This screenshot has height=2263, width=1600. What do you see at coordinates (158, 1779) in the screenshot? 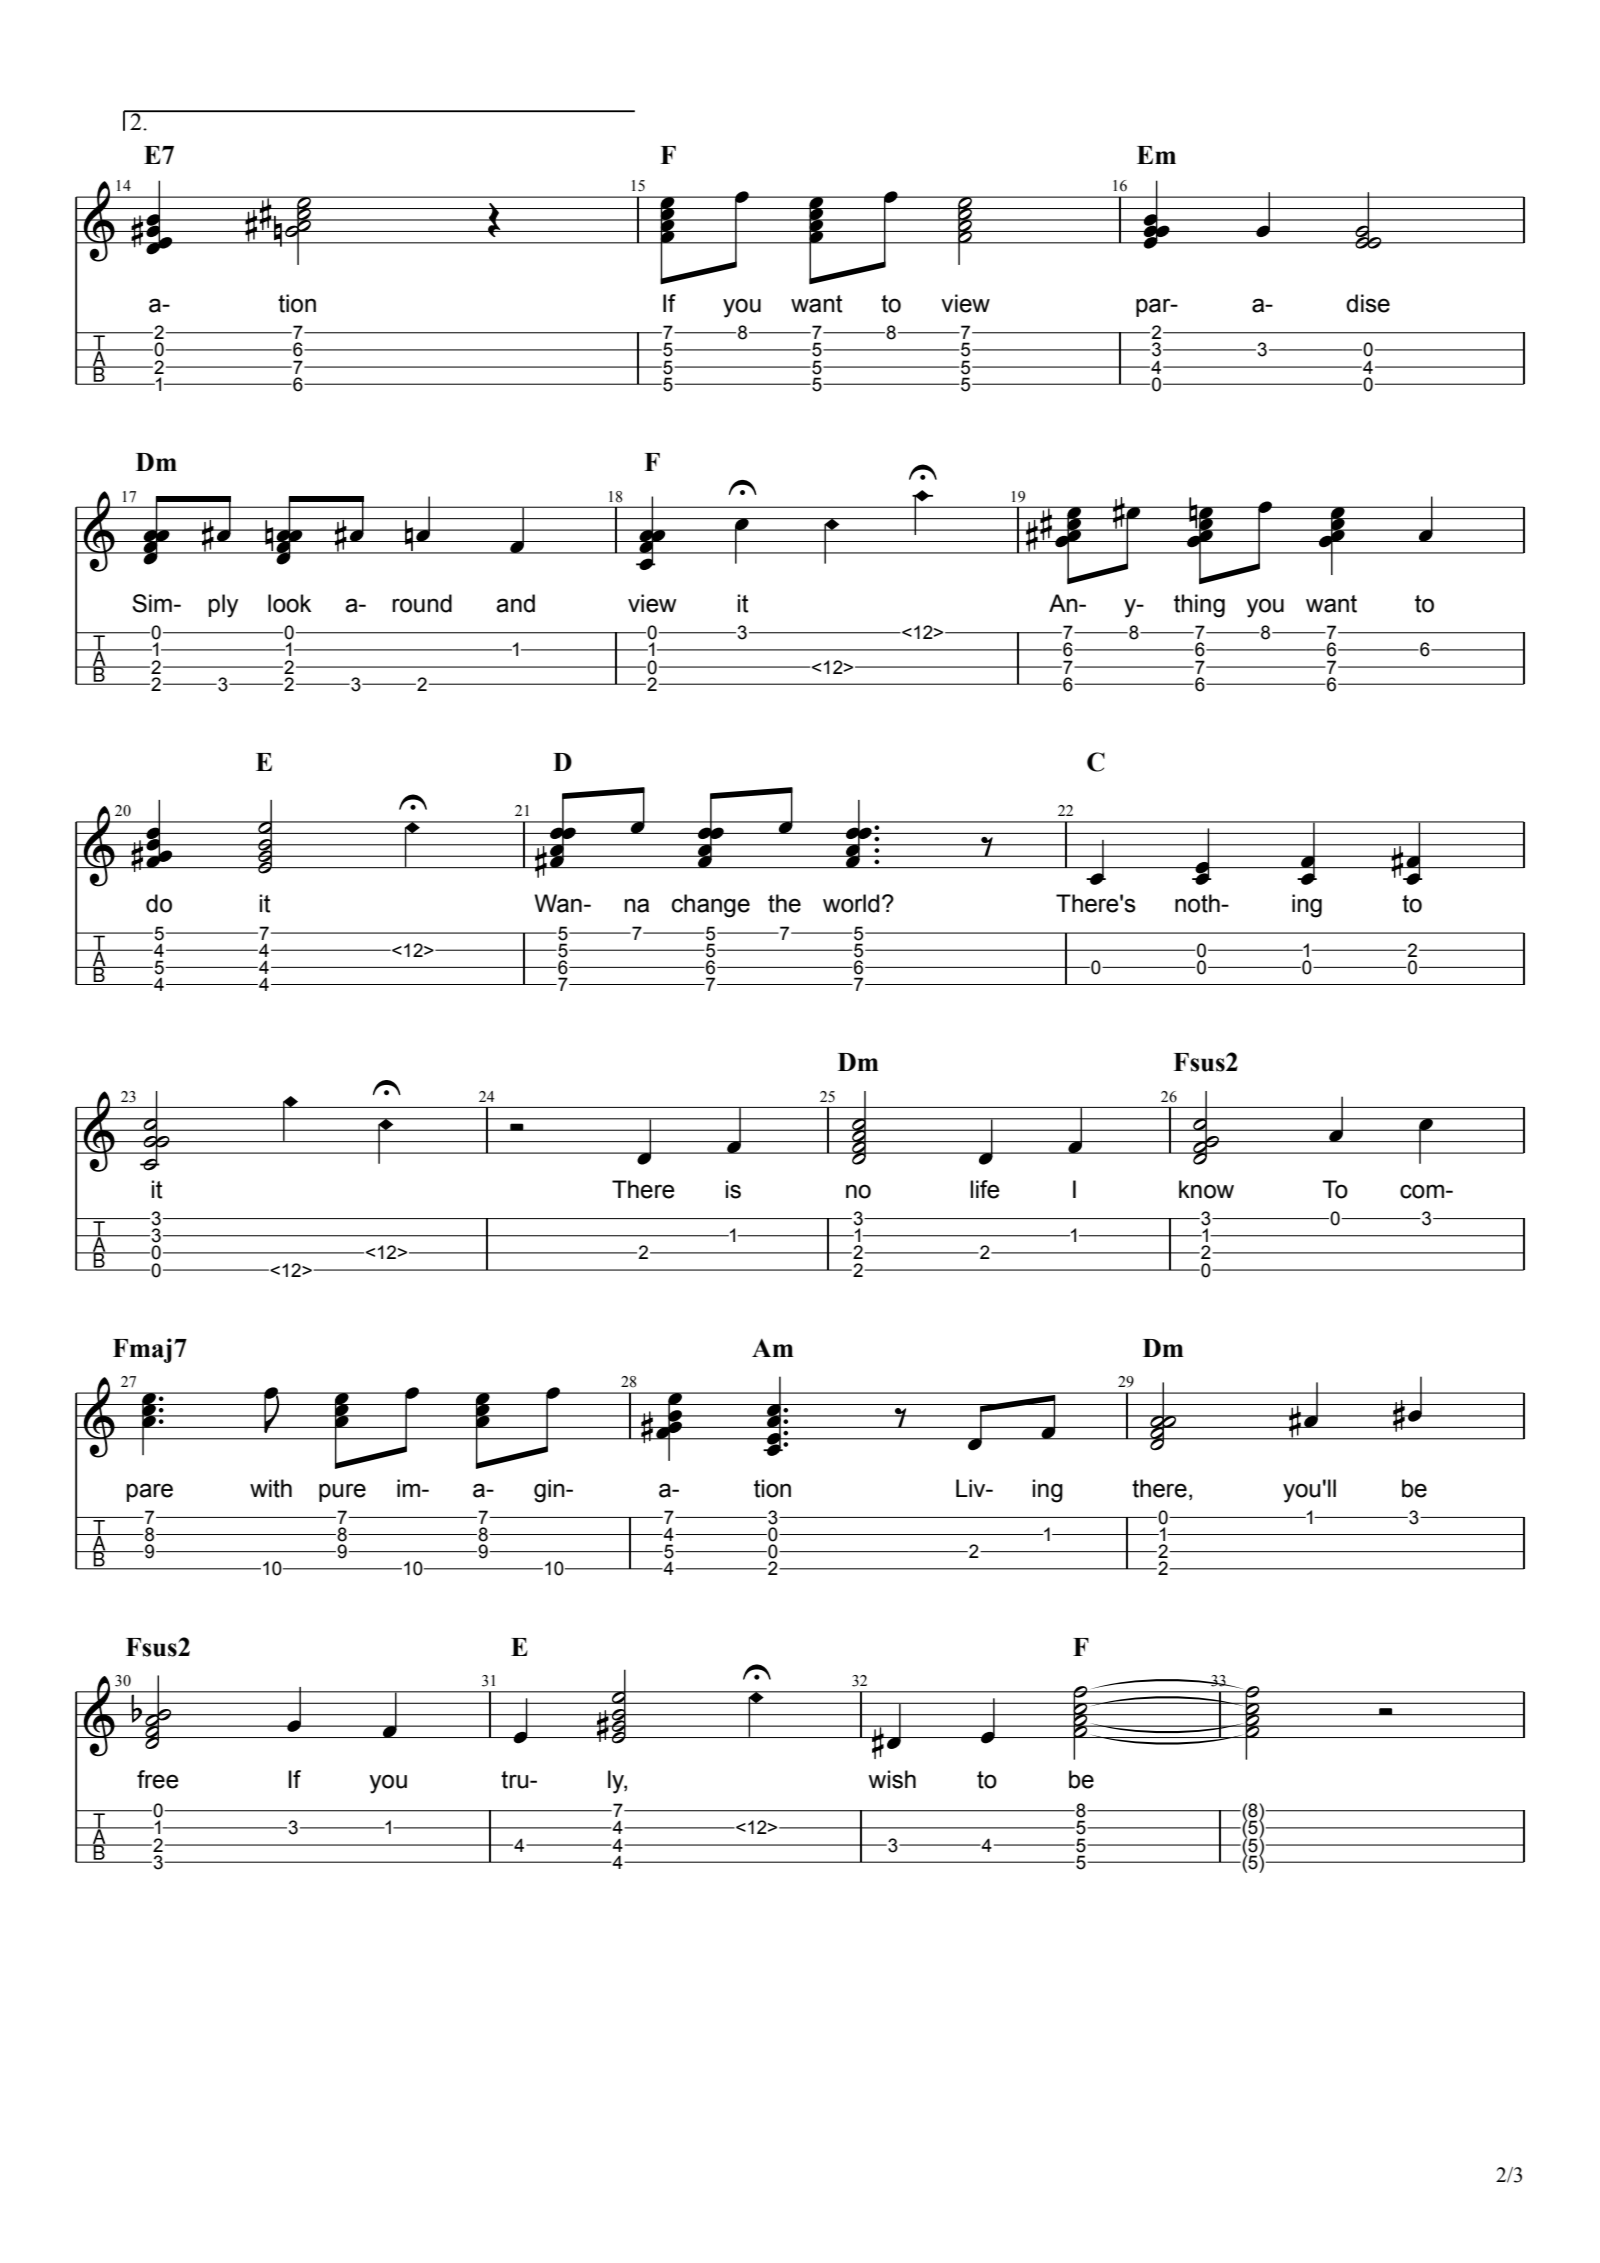
I see `free` at bounding box center [158, 1779].
